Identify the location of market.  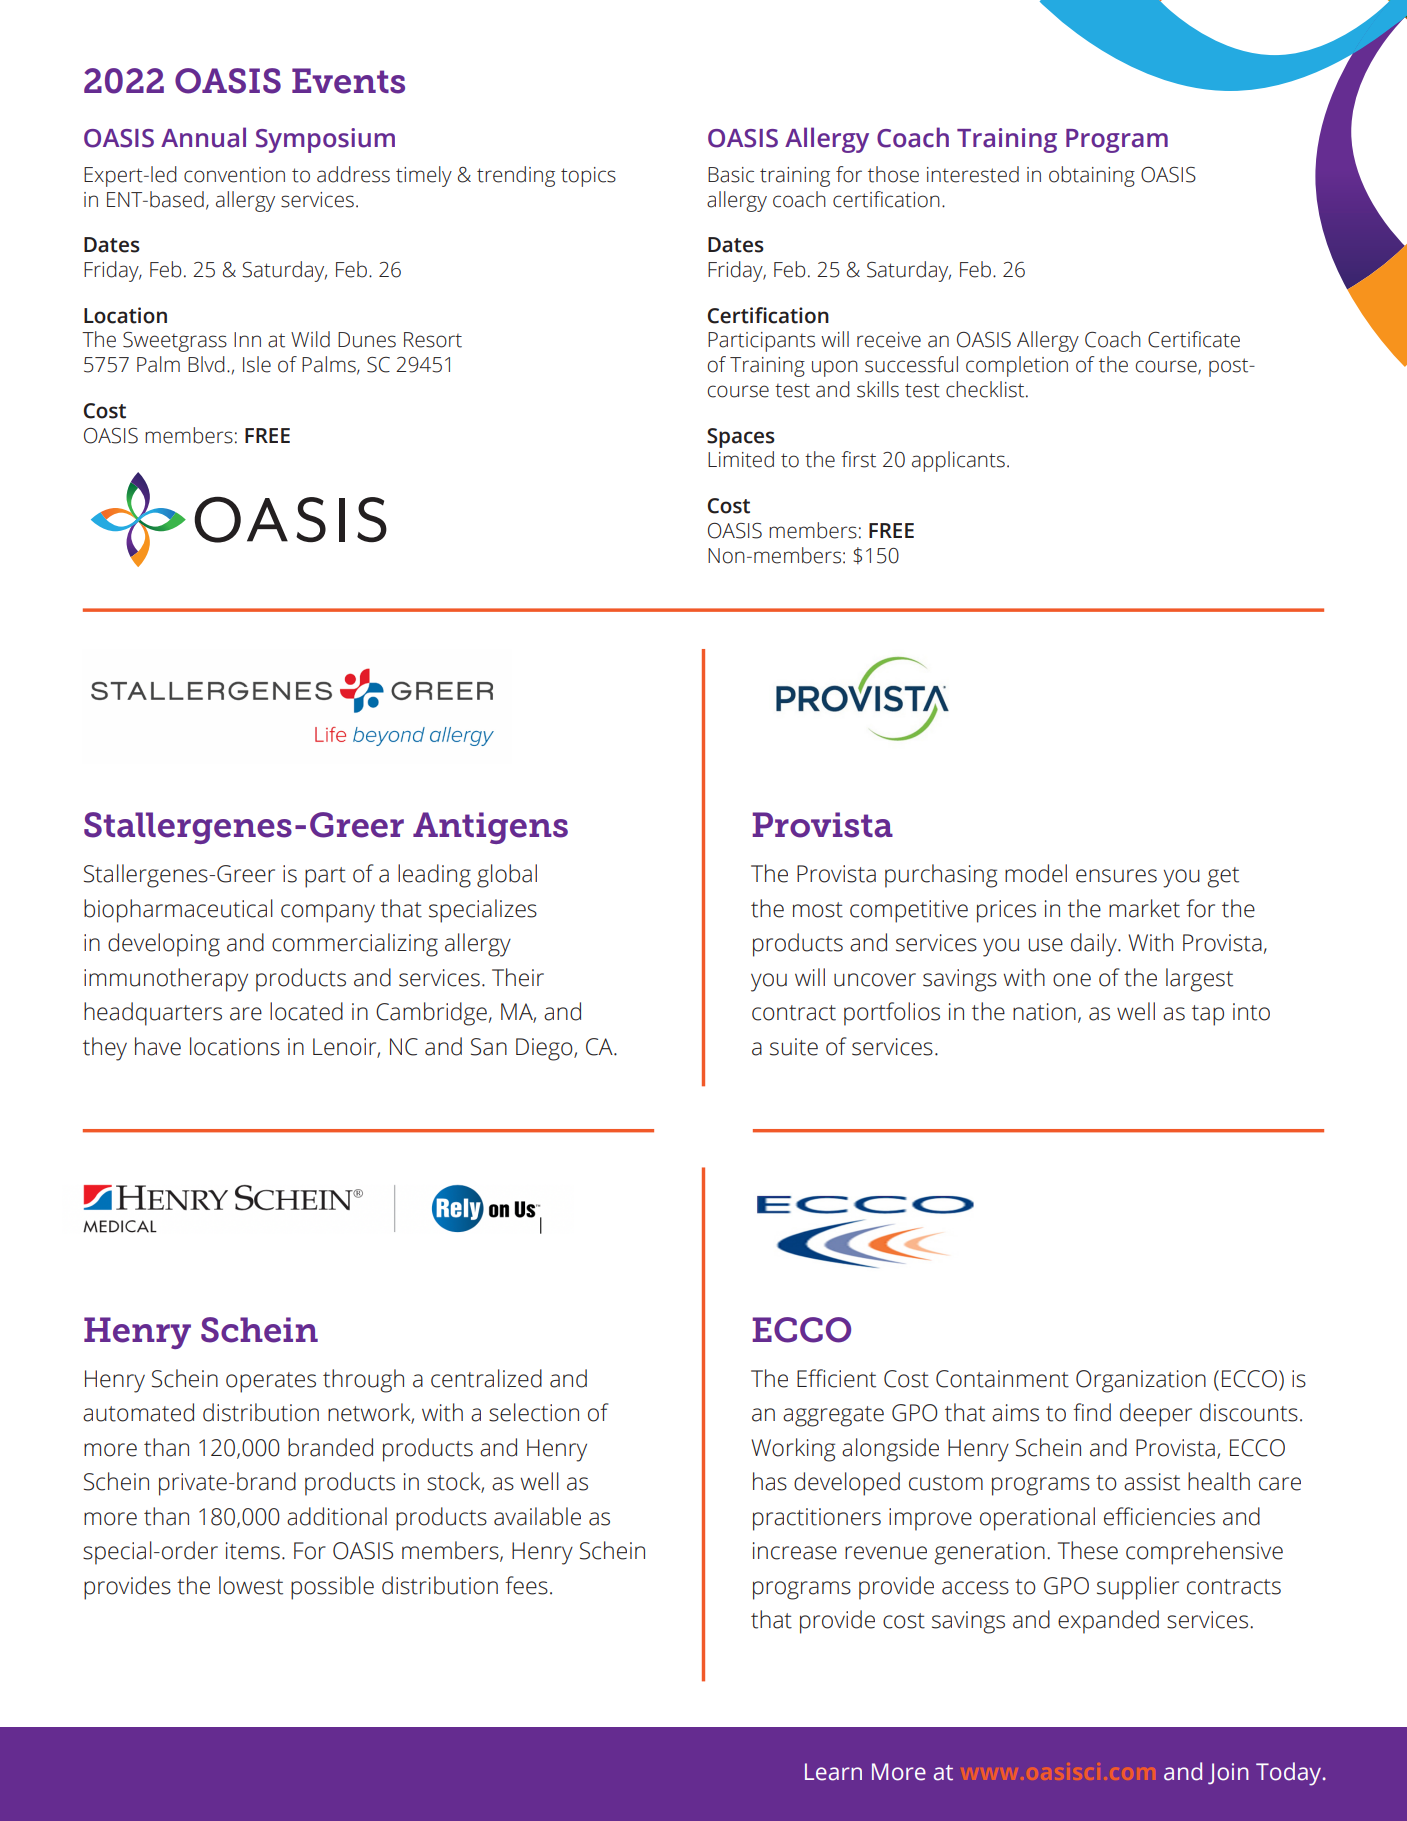
(1144, 908).
